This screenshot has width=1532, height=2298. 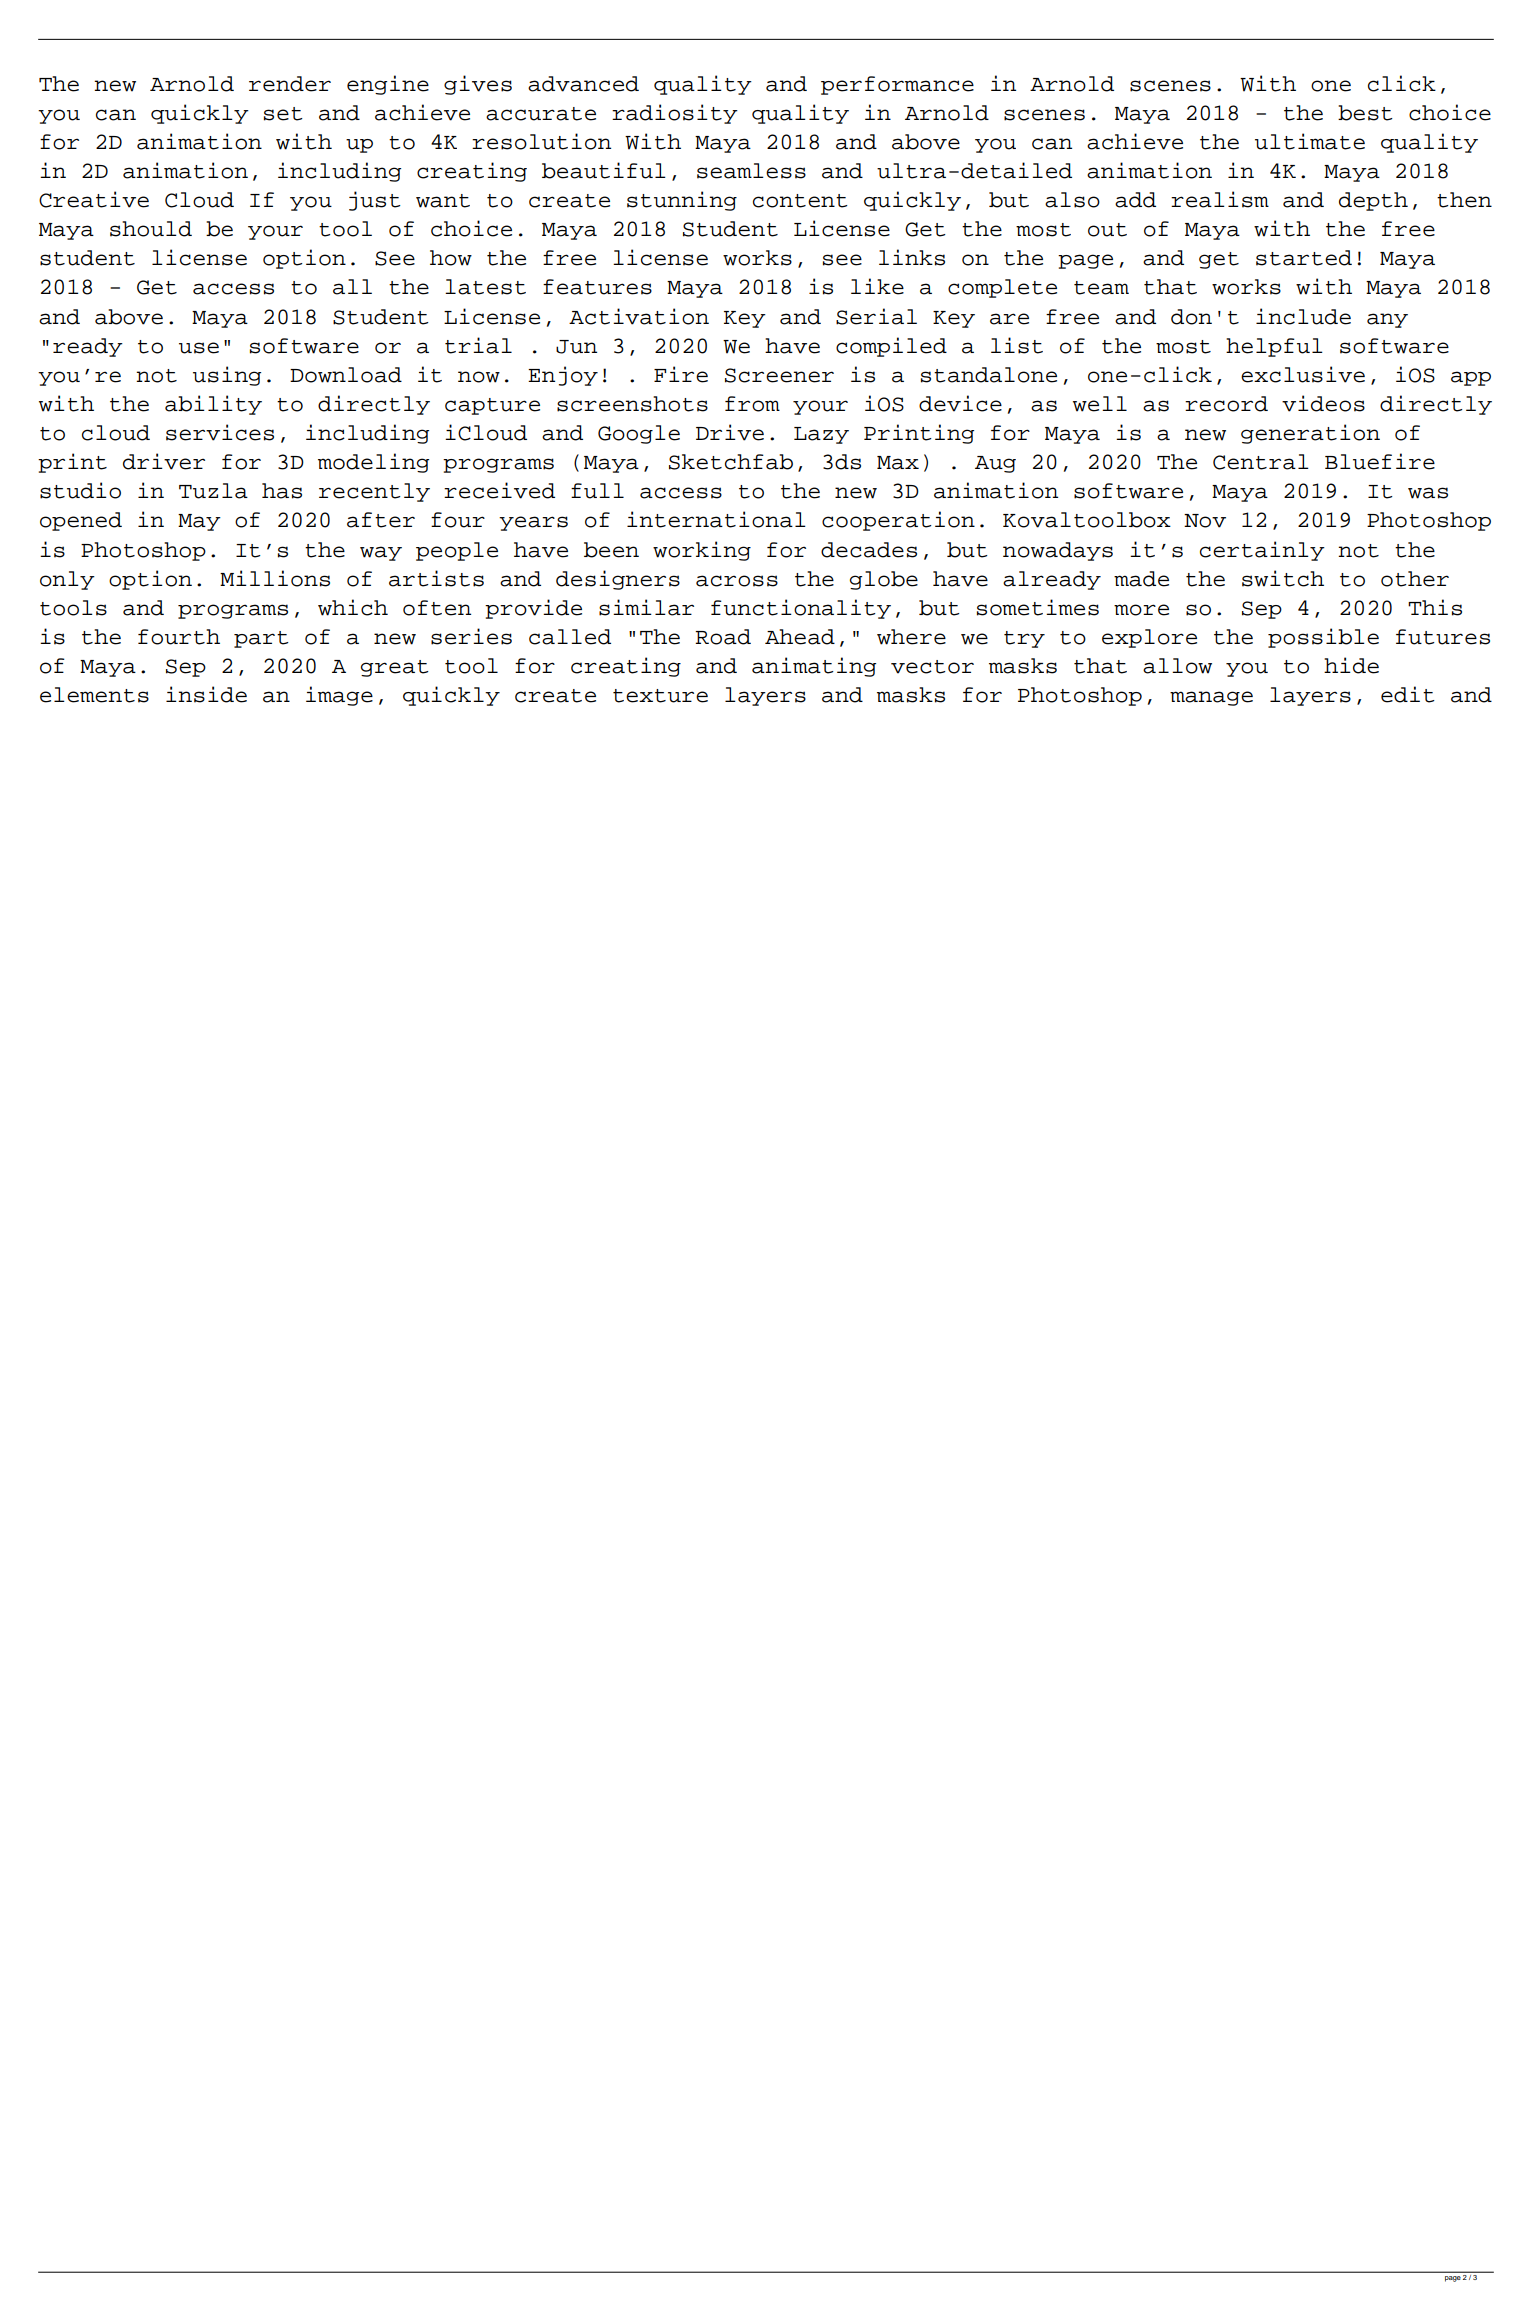 I want to click on set, so click(x=283, y=114).
